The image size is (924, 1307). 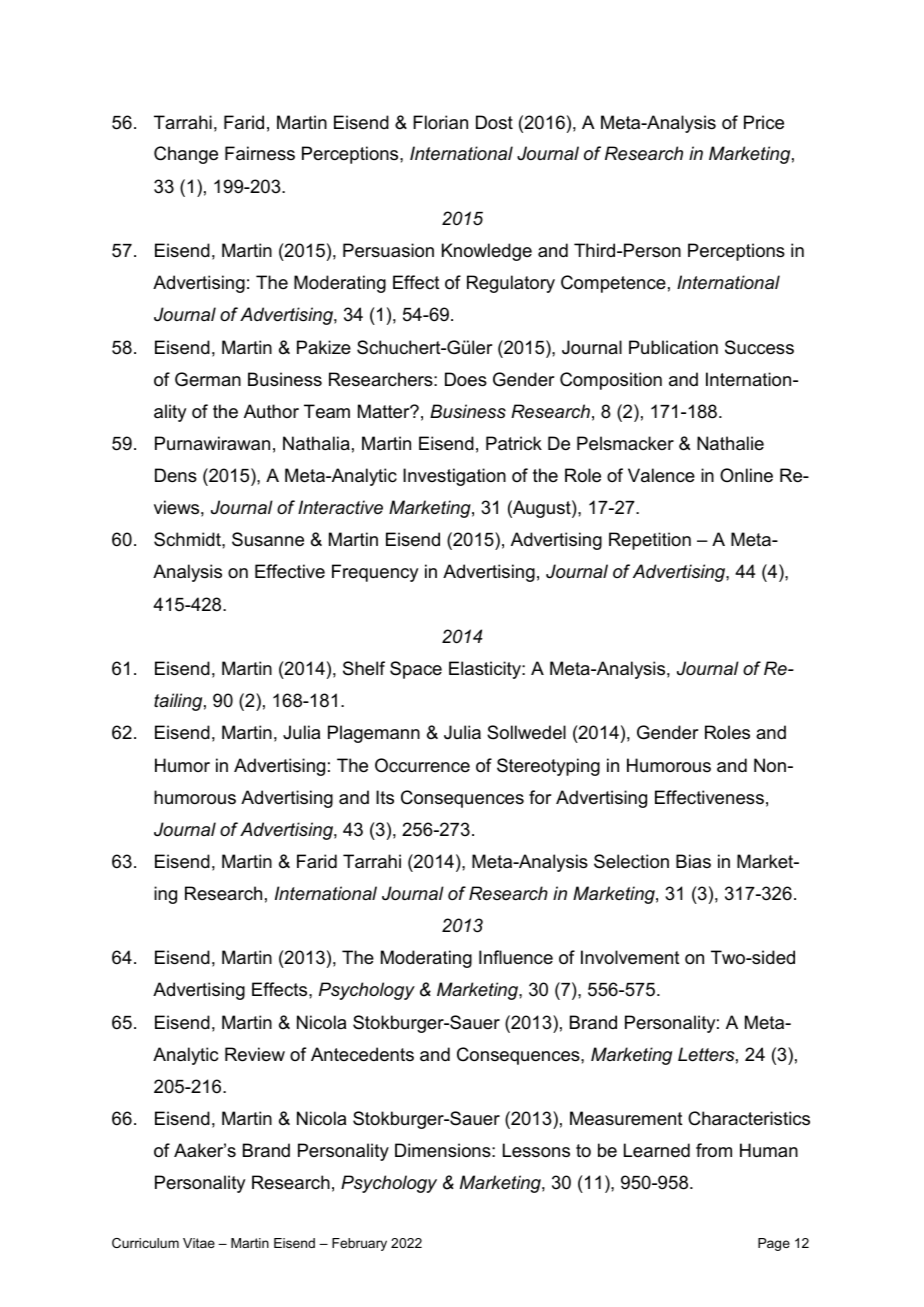 I want to click on for, so click(x=540, y=797).
